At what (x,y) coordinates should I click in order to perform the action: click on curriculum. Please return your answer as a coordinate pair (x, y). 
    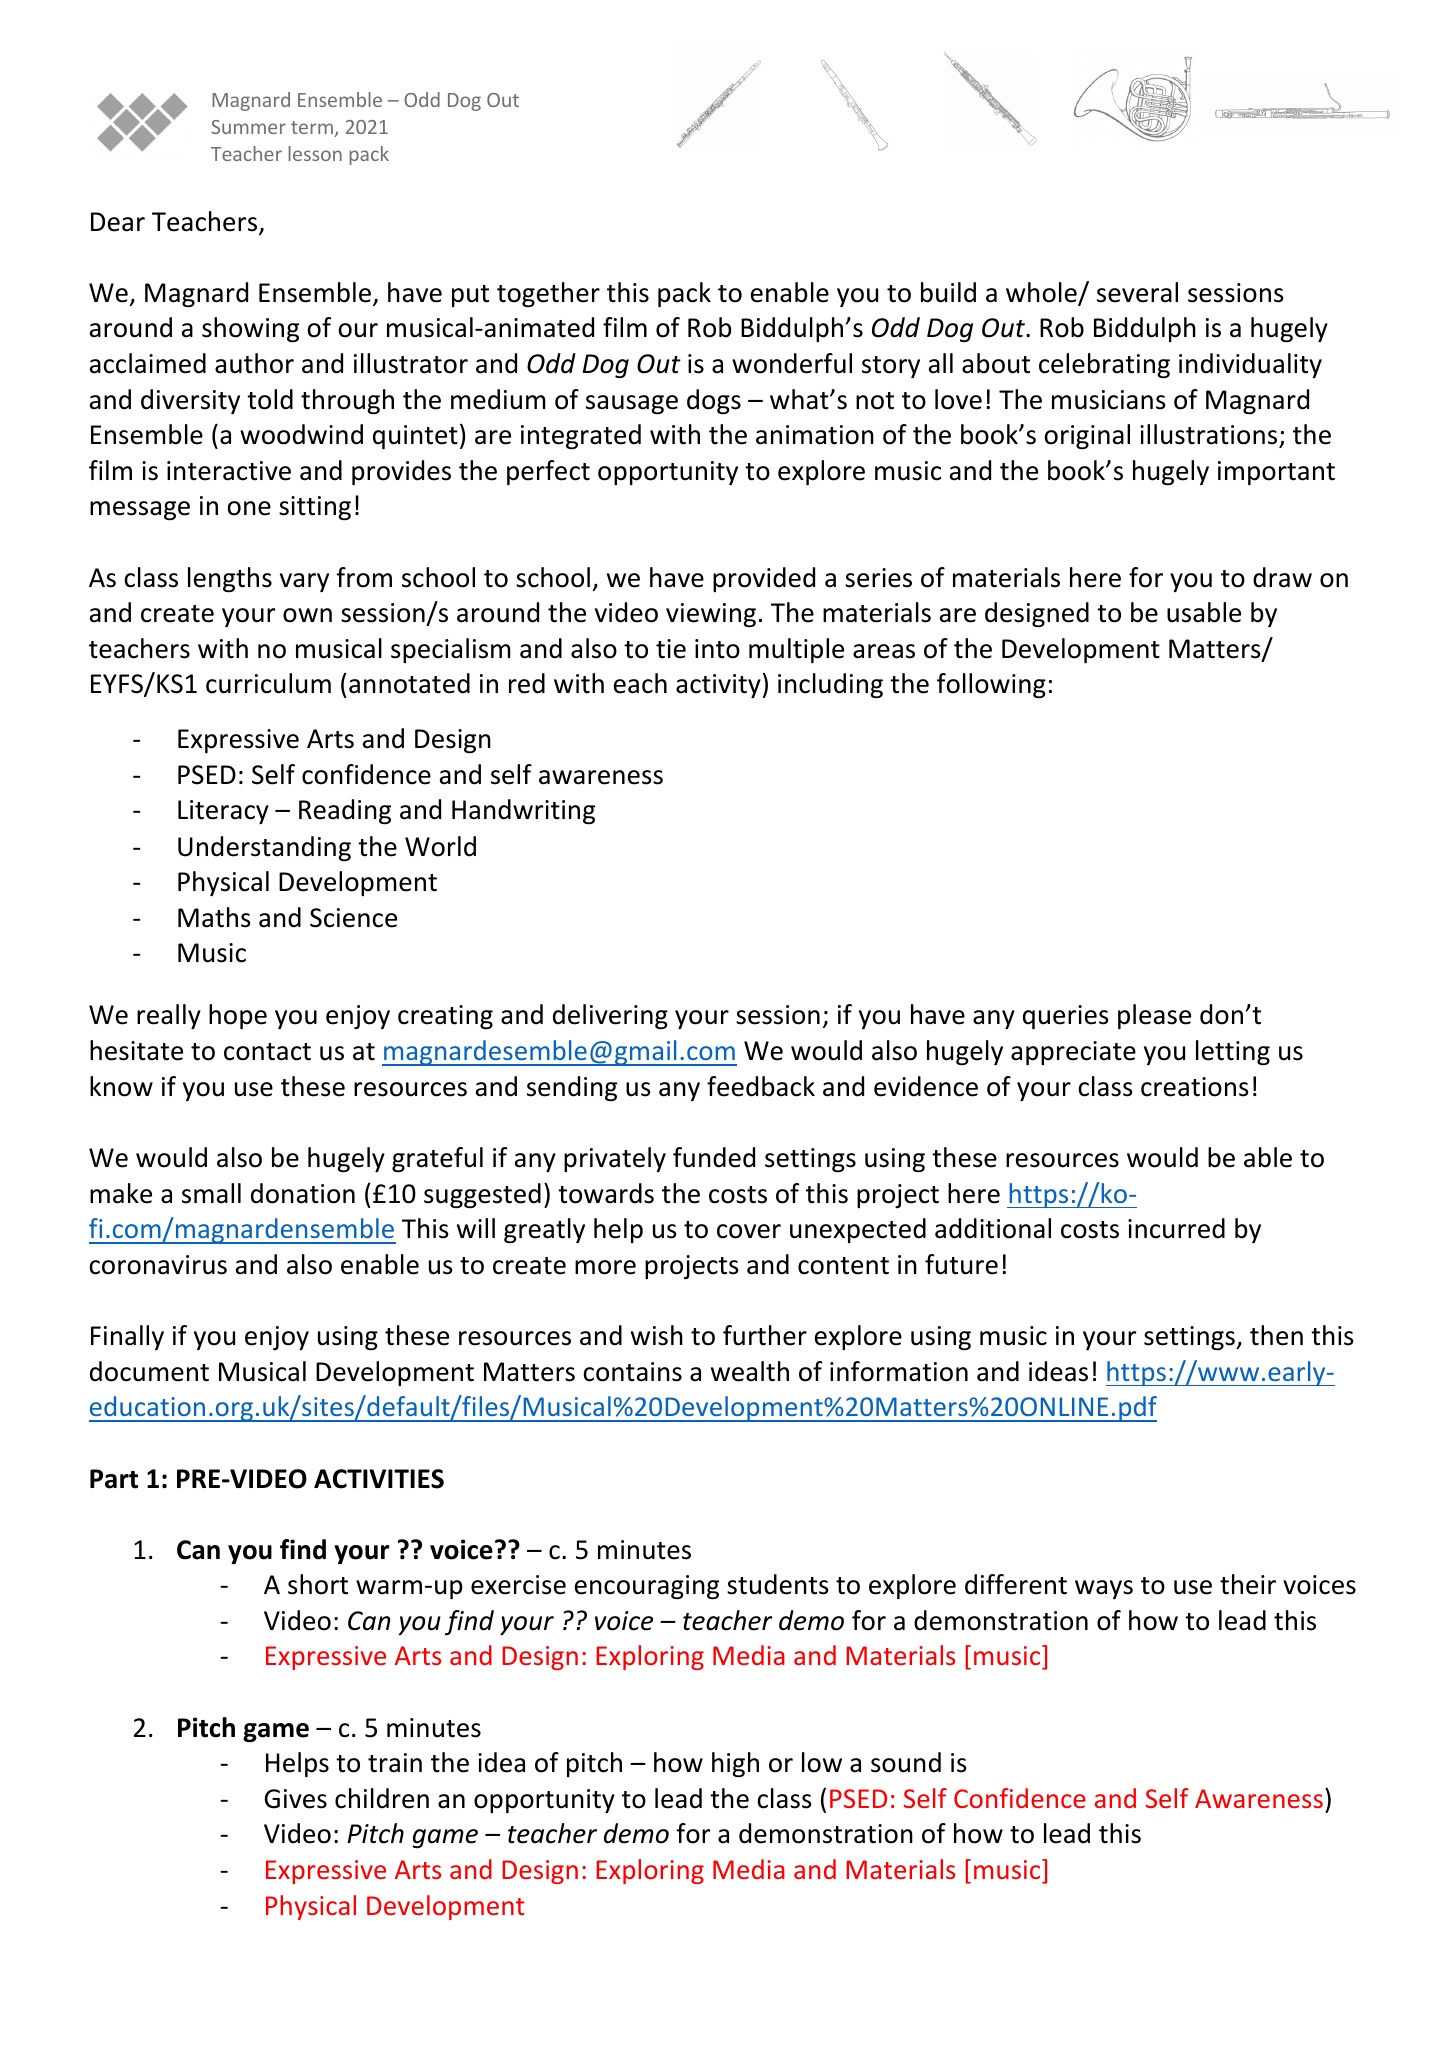
    Looking at the image, I should click on (268, 683).
